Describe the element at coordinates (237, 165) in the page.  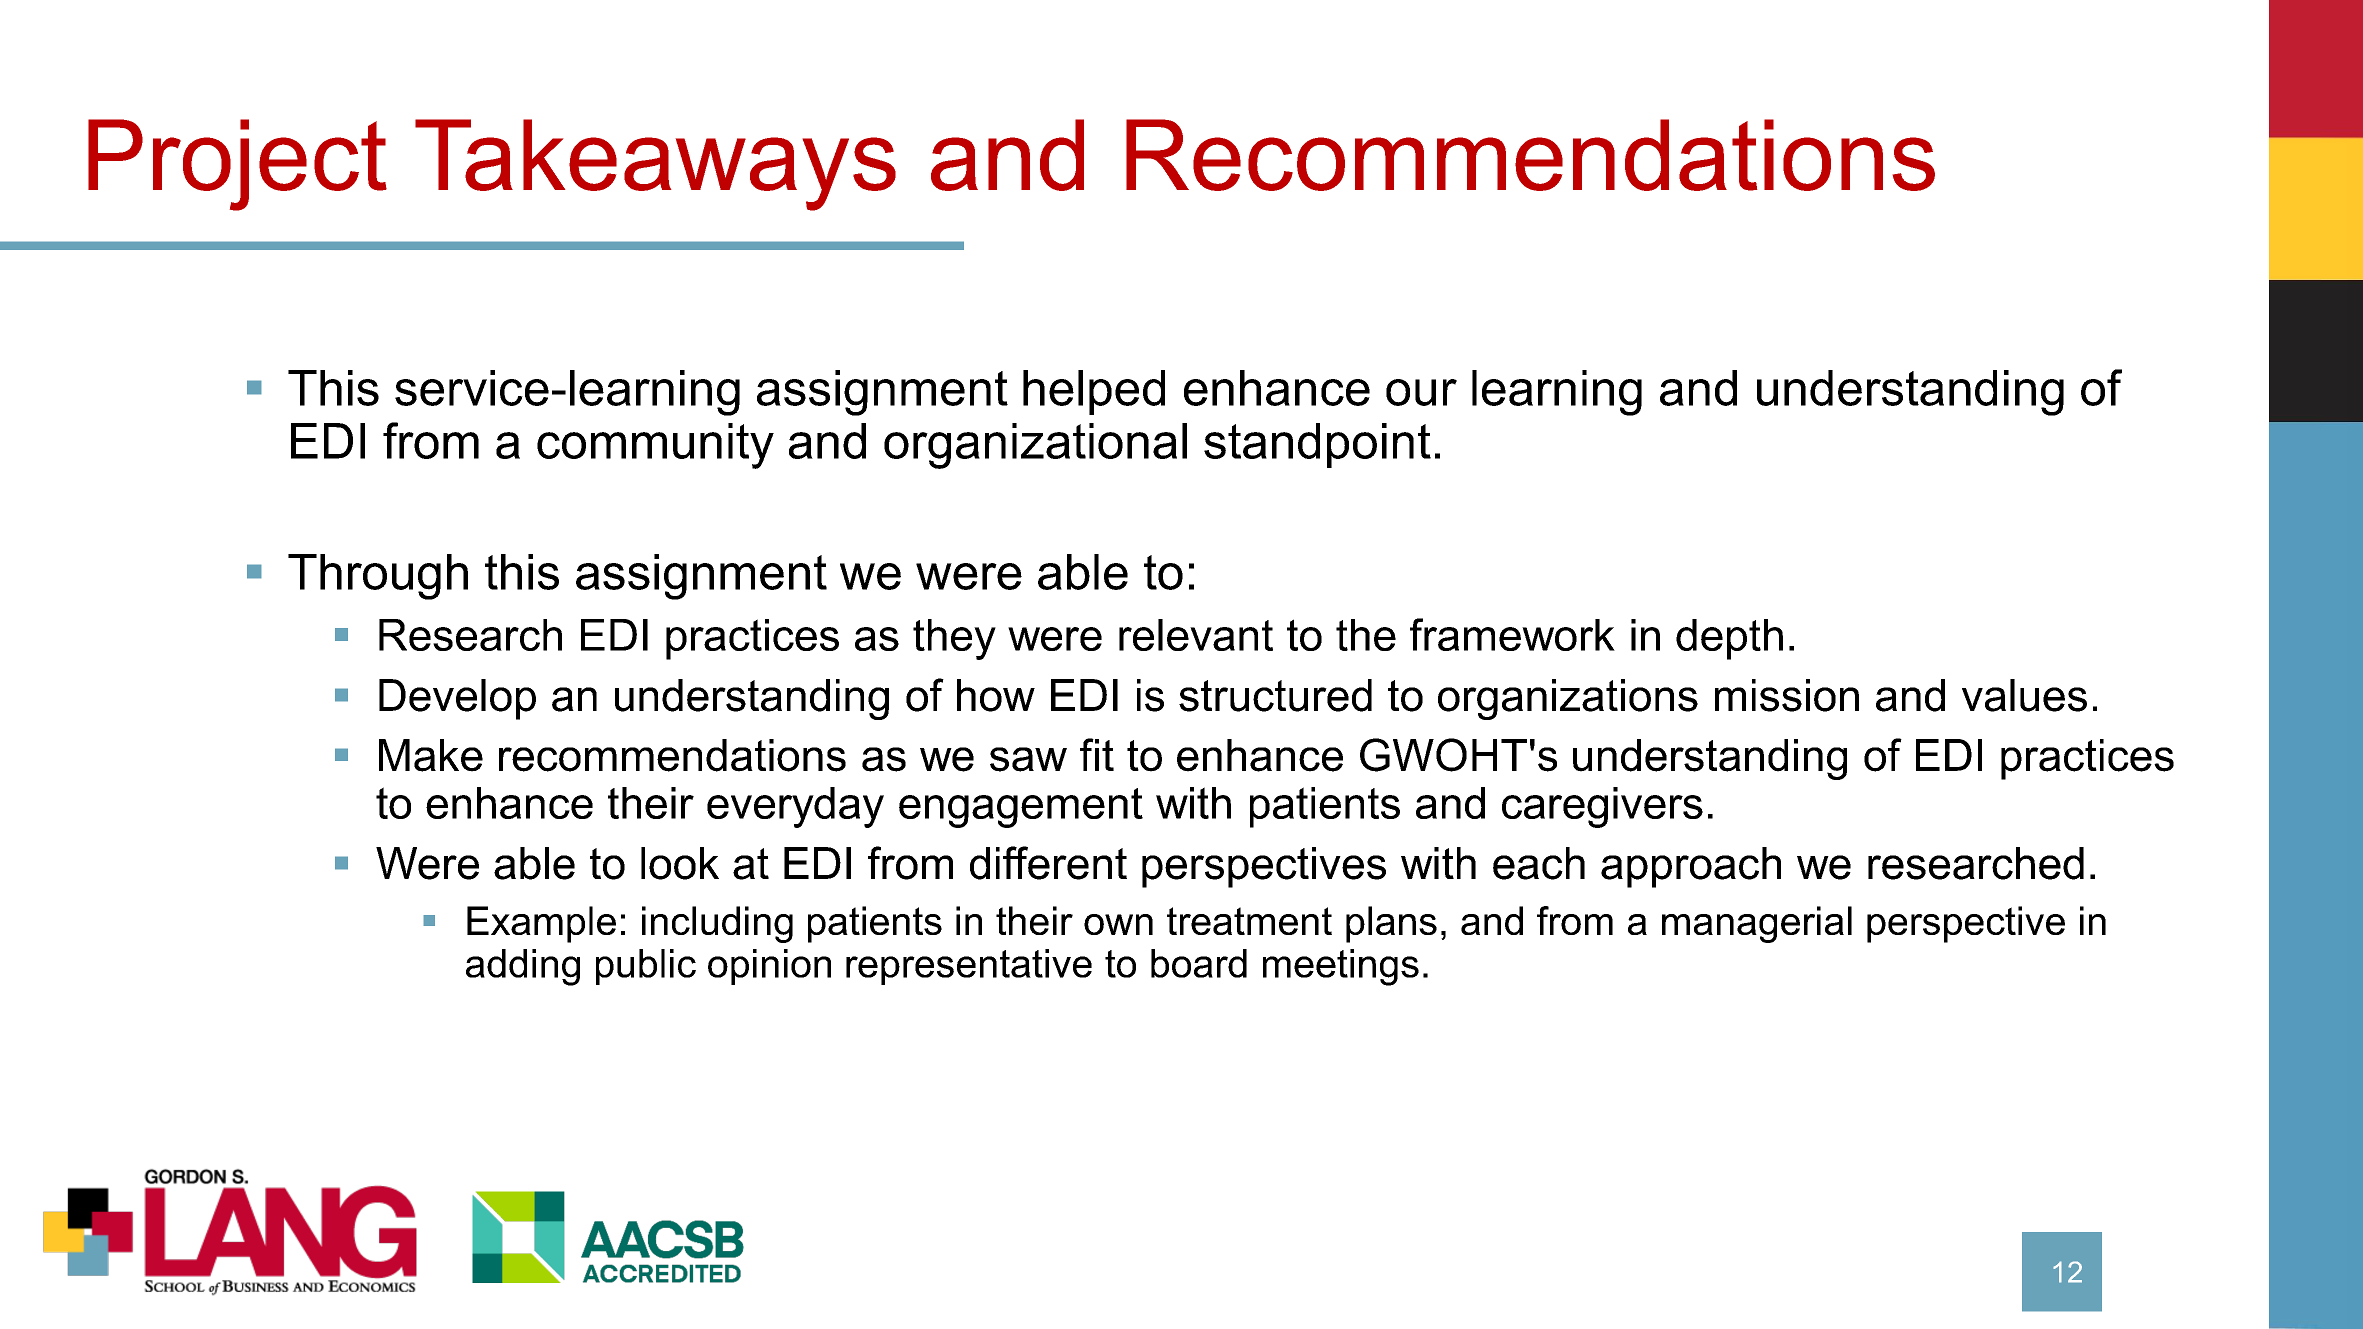
I see `Project` at that location.
